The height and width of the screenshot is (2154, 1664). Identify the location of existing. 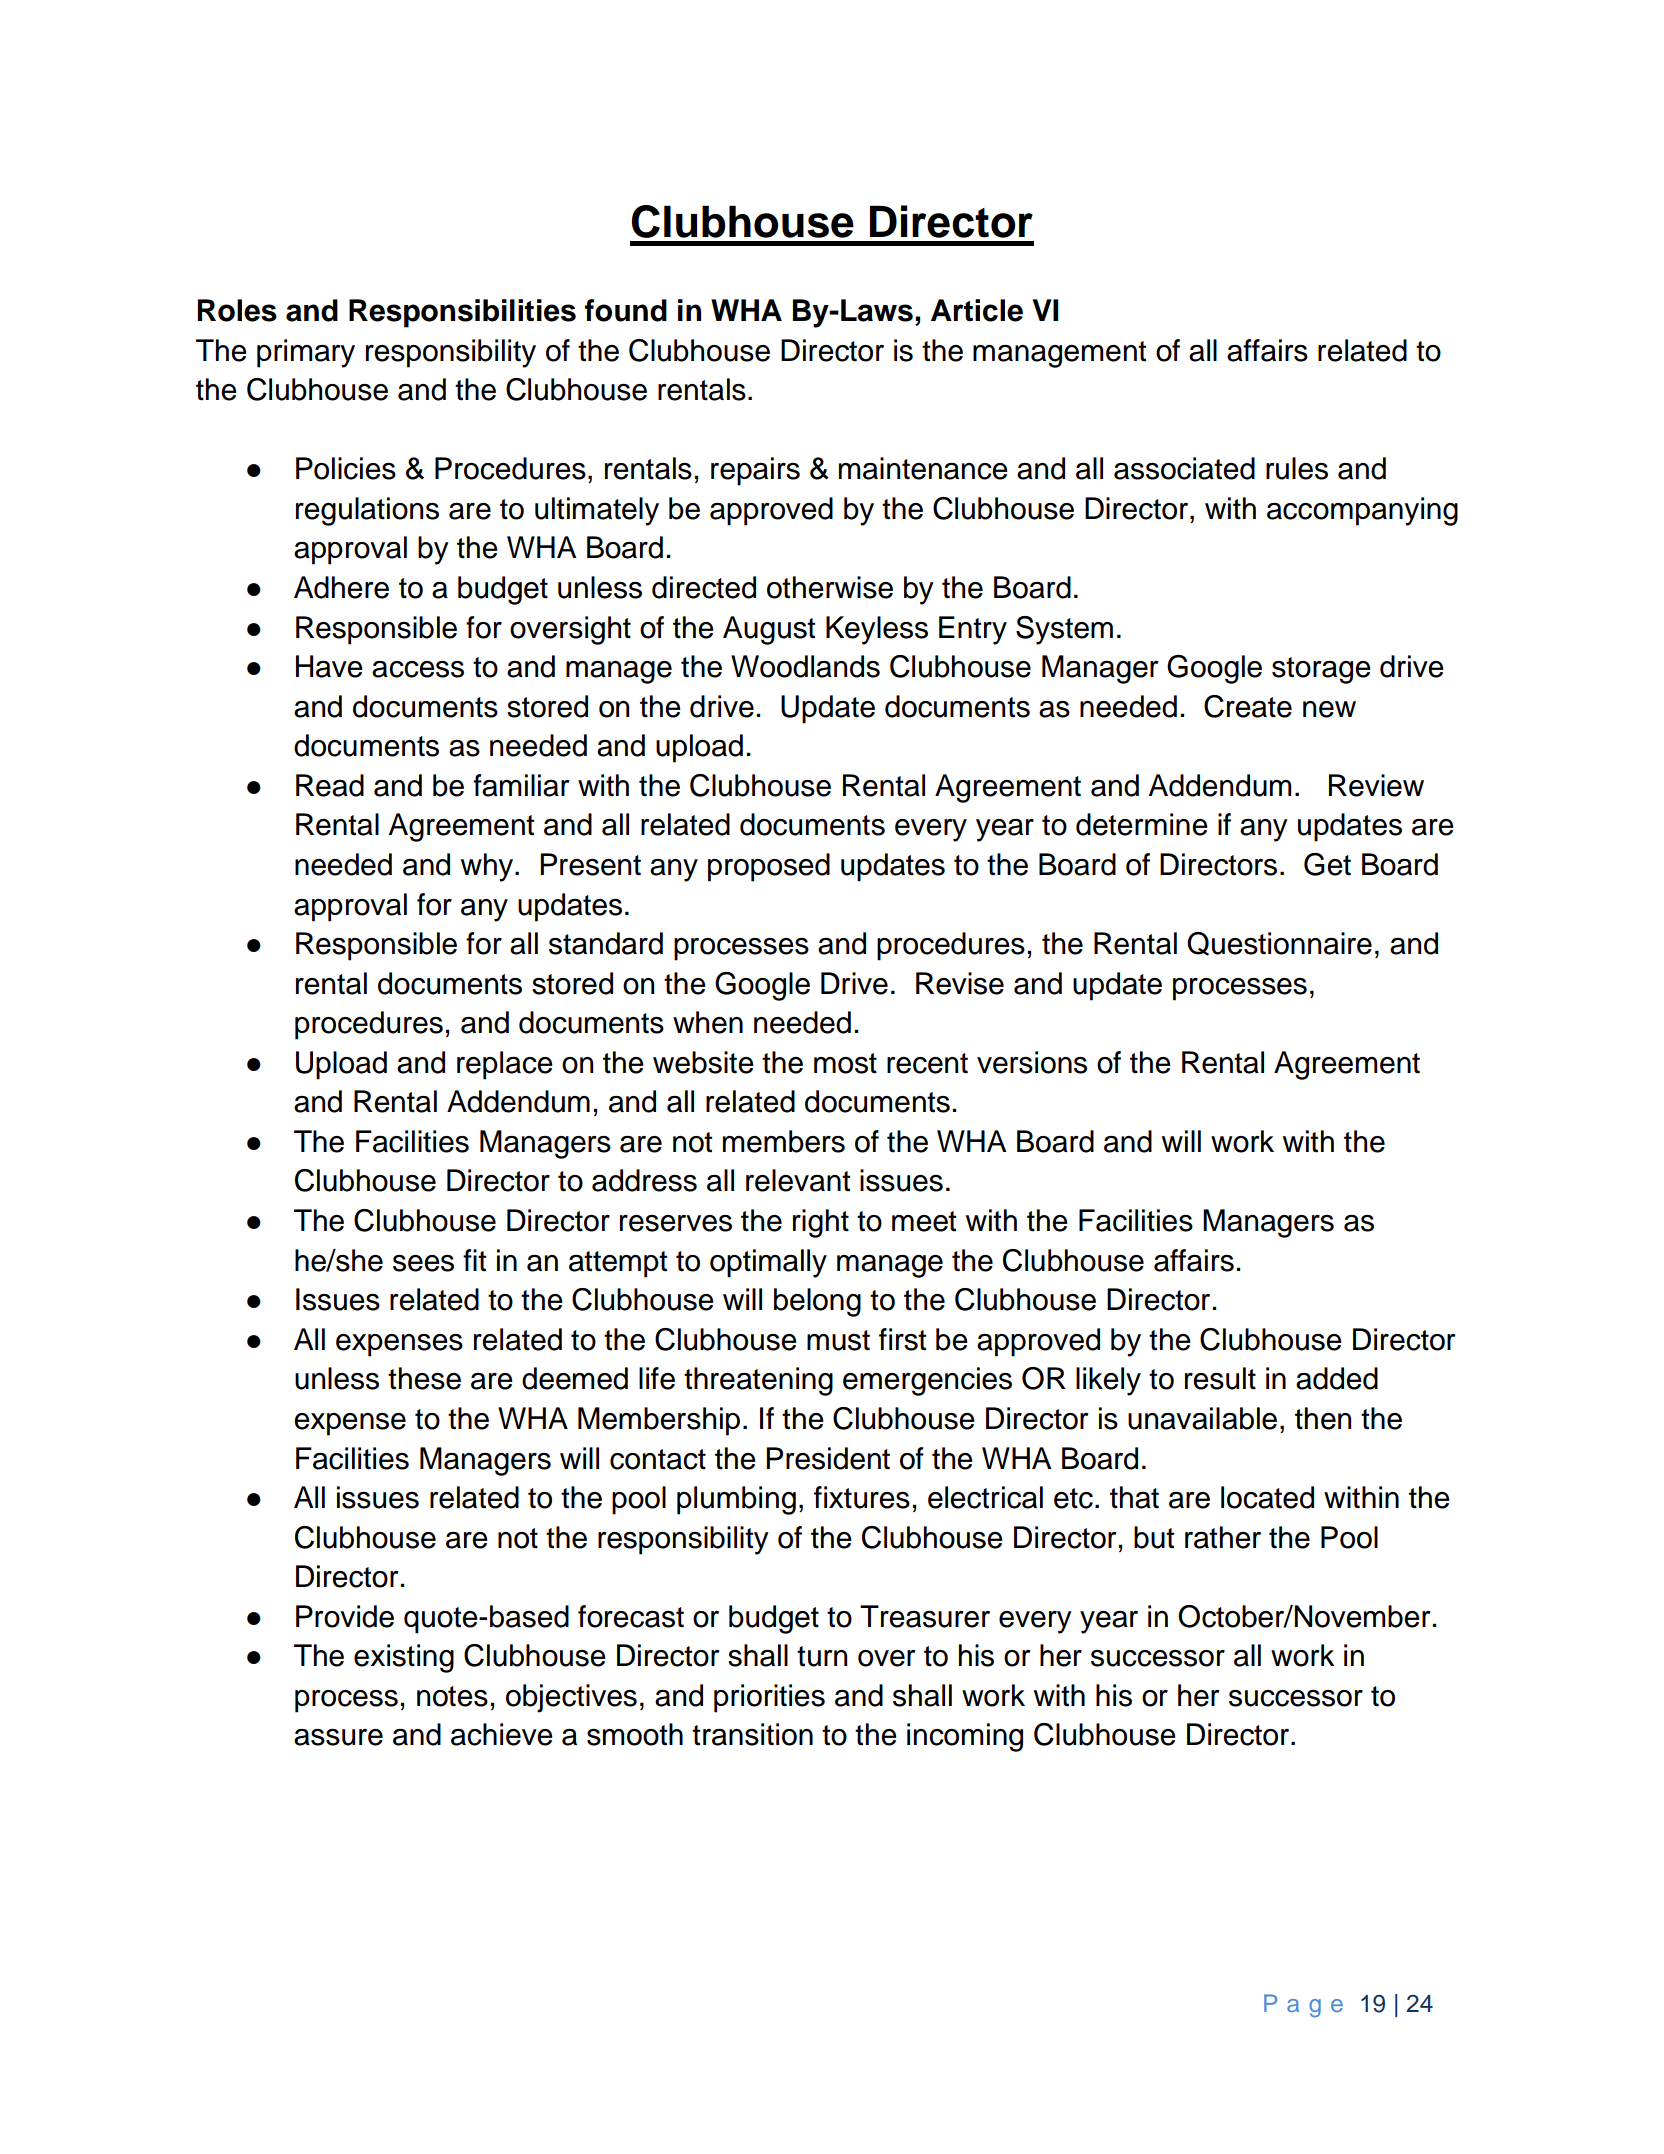
(404, 1658).
